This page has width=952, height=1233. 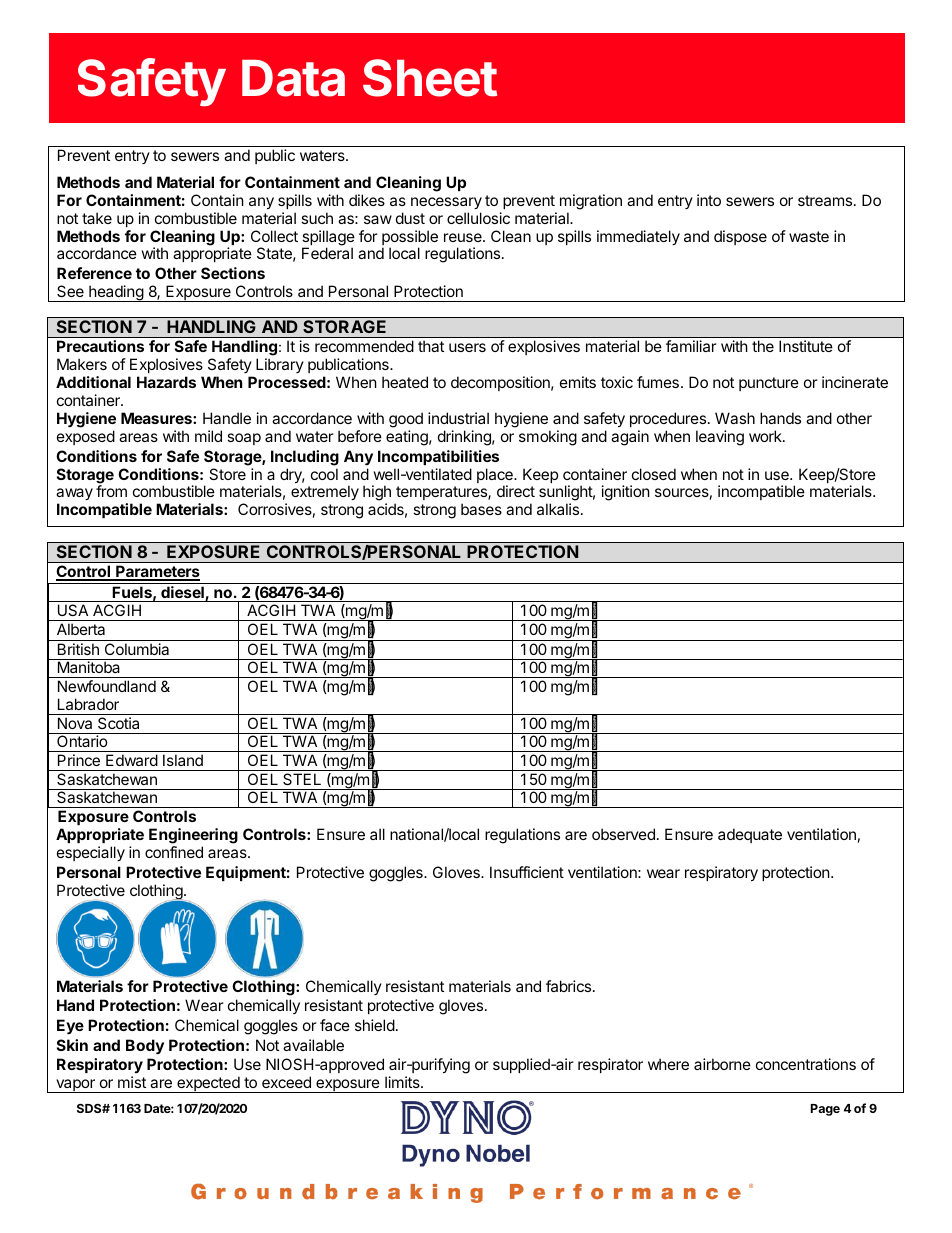 What do you see at coordinates (81, 629) in the page?
I see `Alberta` at bounding box center [81, 629].
